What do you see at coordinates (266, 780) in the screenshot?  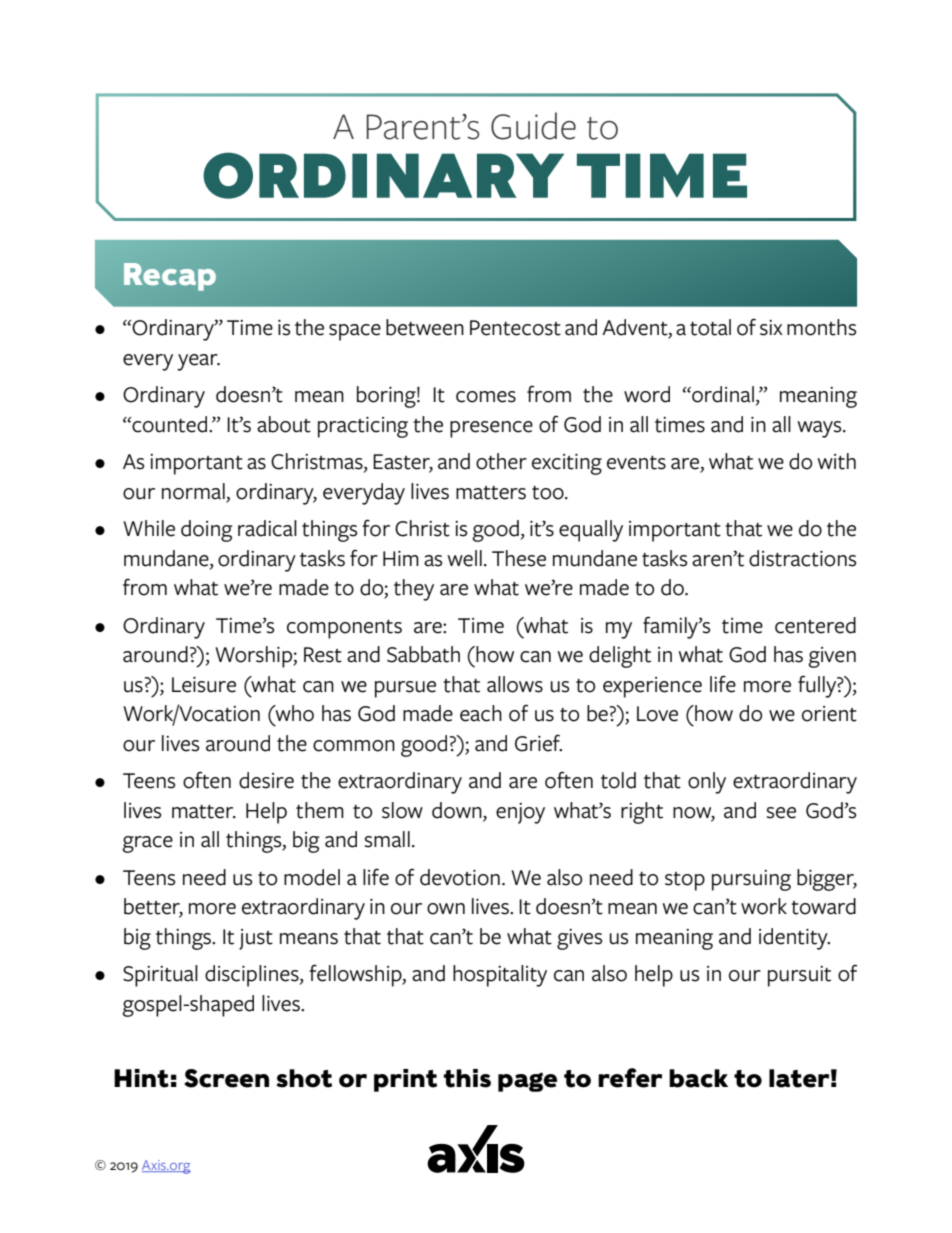 I see `desire` at bounding box center [266, 780].
